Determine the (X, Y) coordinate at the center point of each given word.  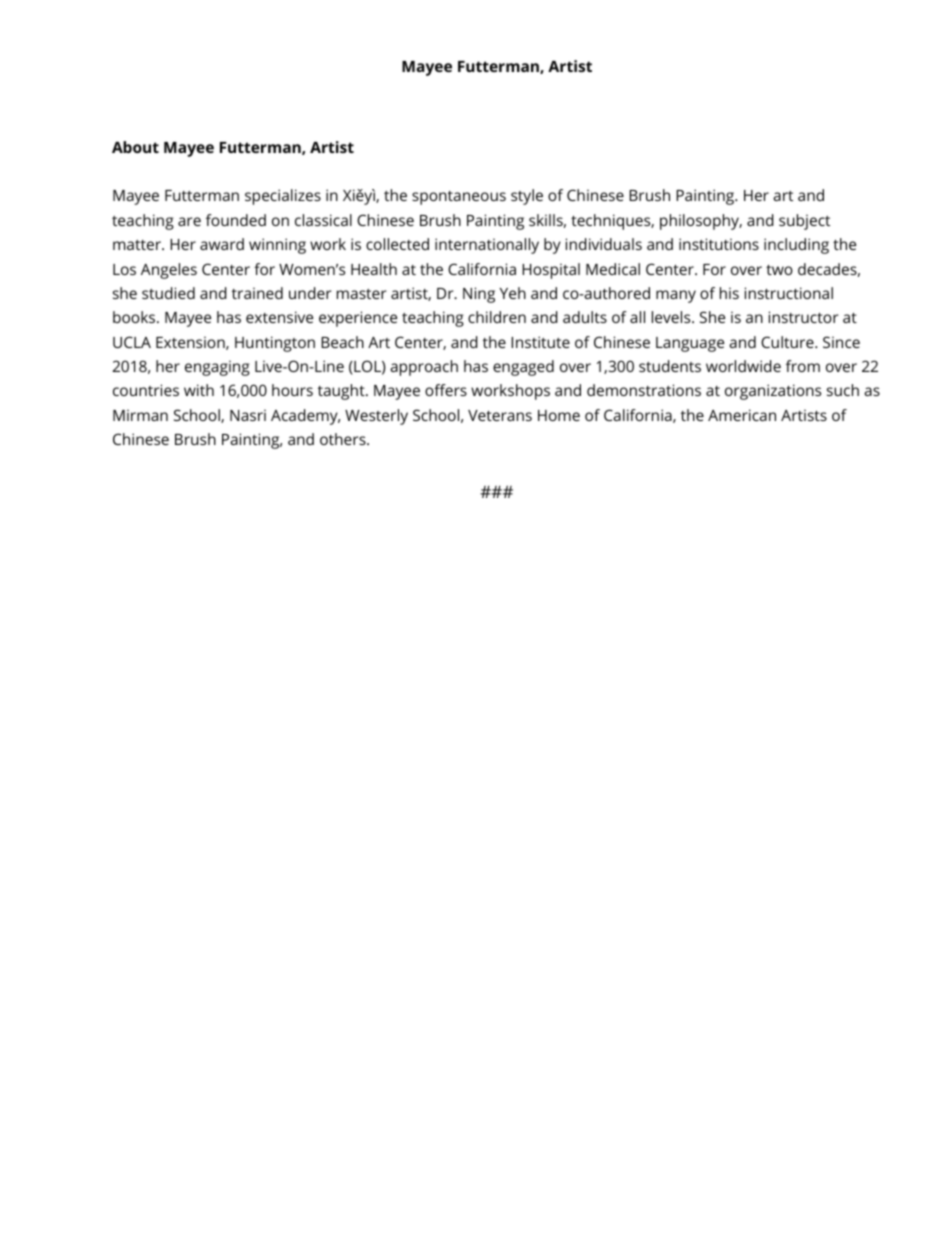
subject (804, 222)
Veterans (500, 415)
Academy (305, 417)
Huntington (275, 344)
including (796, 246)
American (742, 415)
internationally (487, 246)
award (222, 244)
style (527, 197)
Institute (540, 342)
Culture (788, 342)
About (135, 147)
